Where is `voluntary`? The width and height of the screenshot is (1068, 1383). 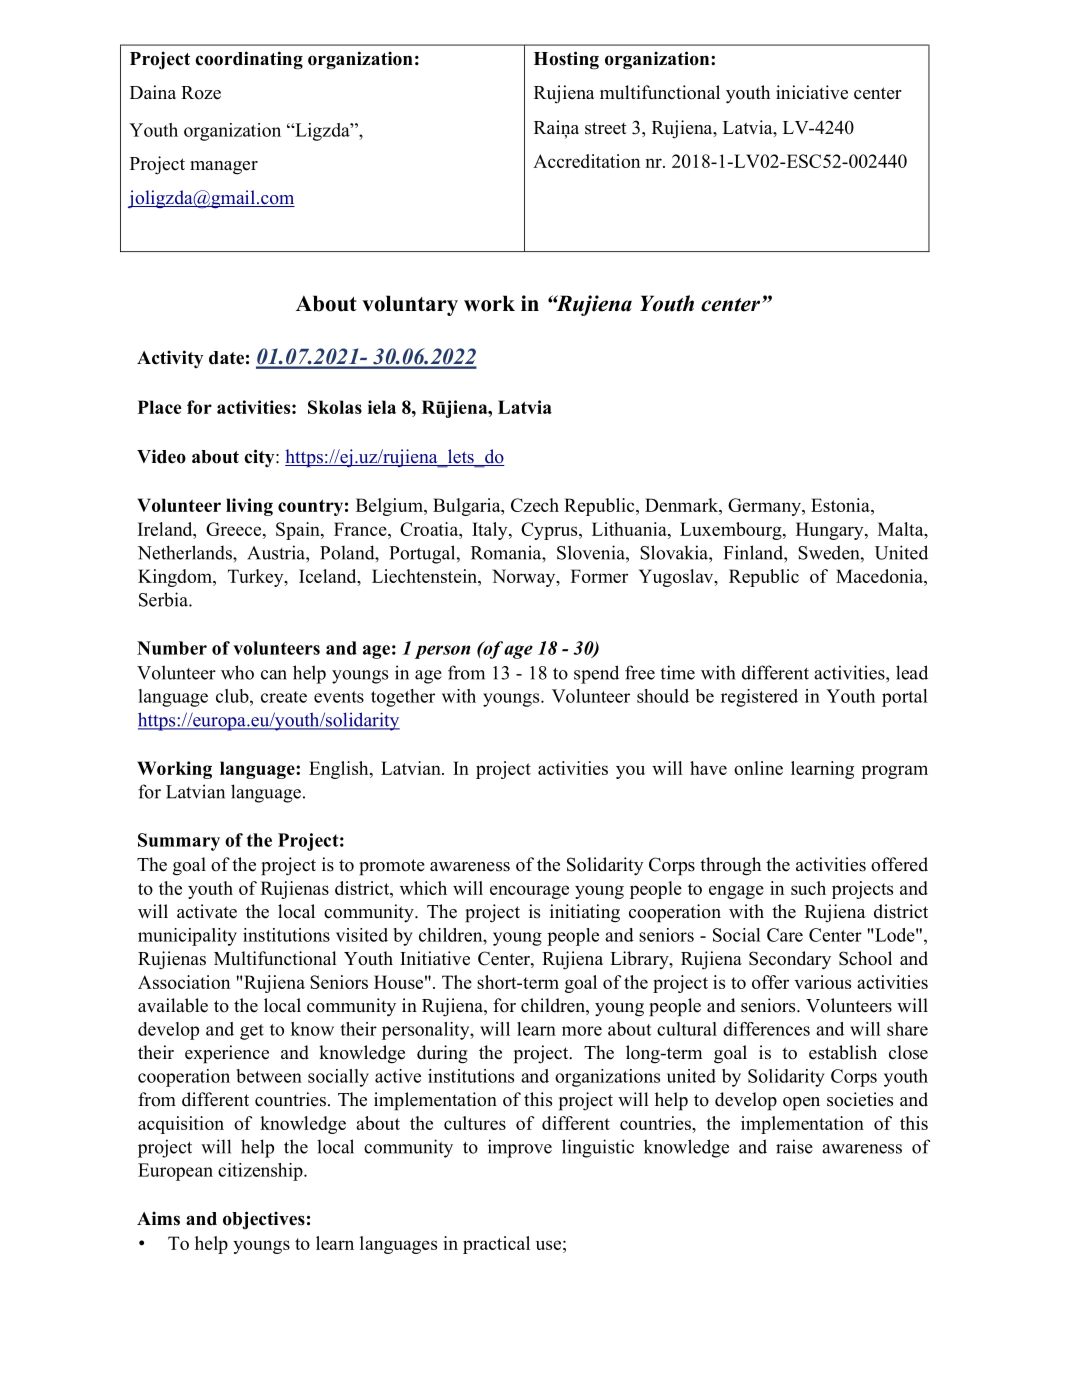 voluntary is located at coordinates (410, 305).
